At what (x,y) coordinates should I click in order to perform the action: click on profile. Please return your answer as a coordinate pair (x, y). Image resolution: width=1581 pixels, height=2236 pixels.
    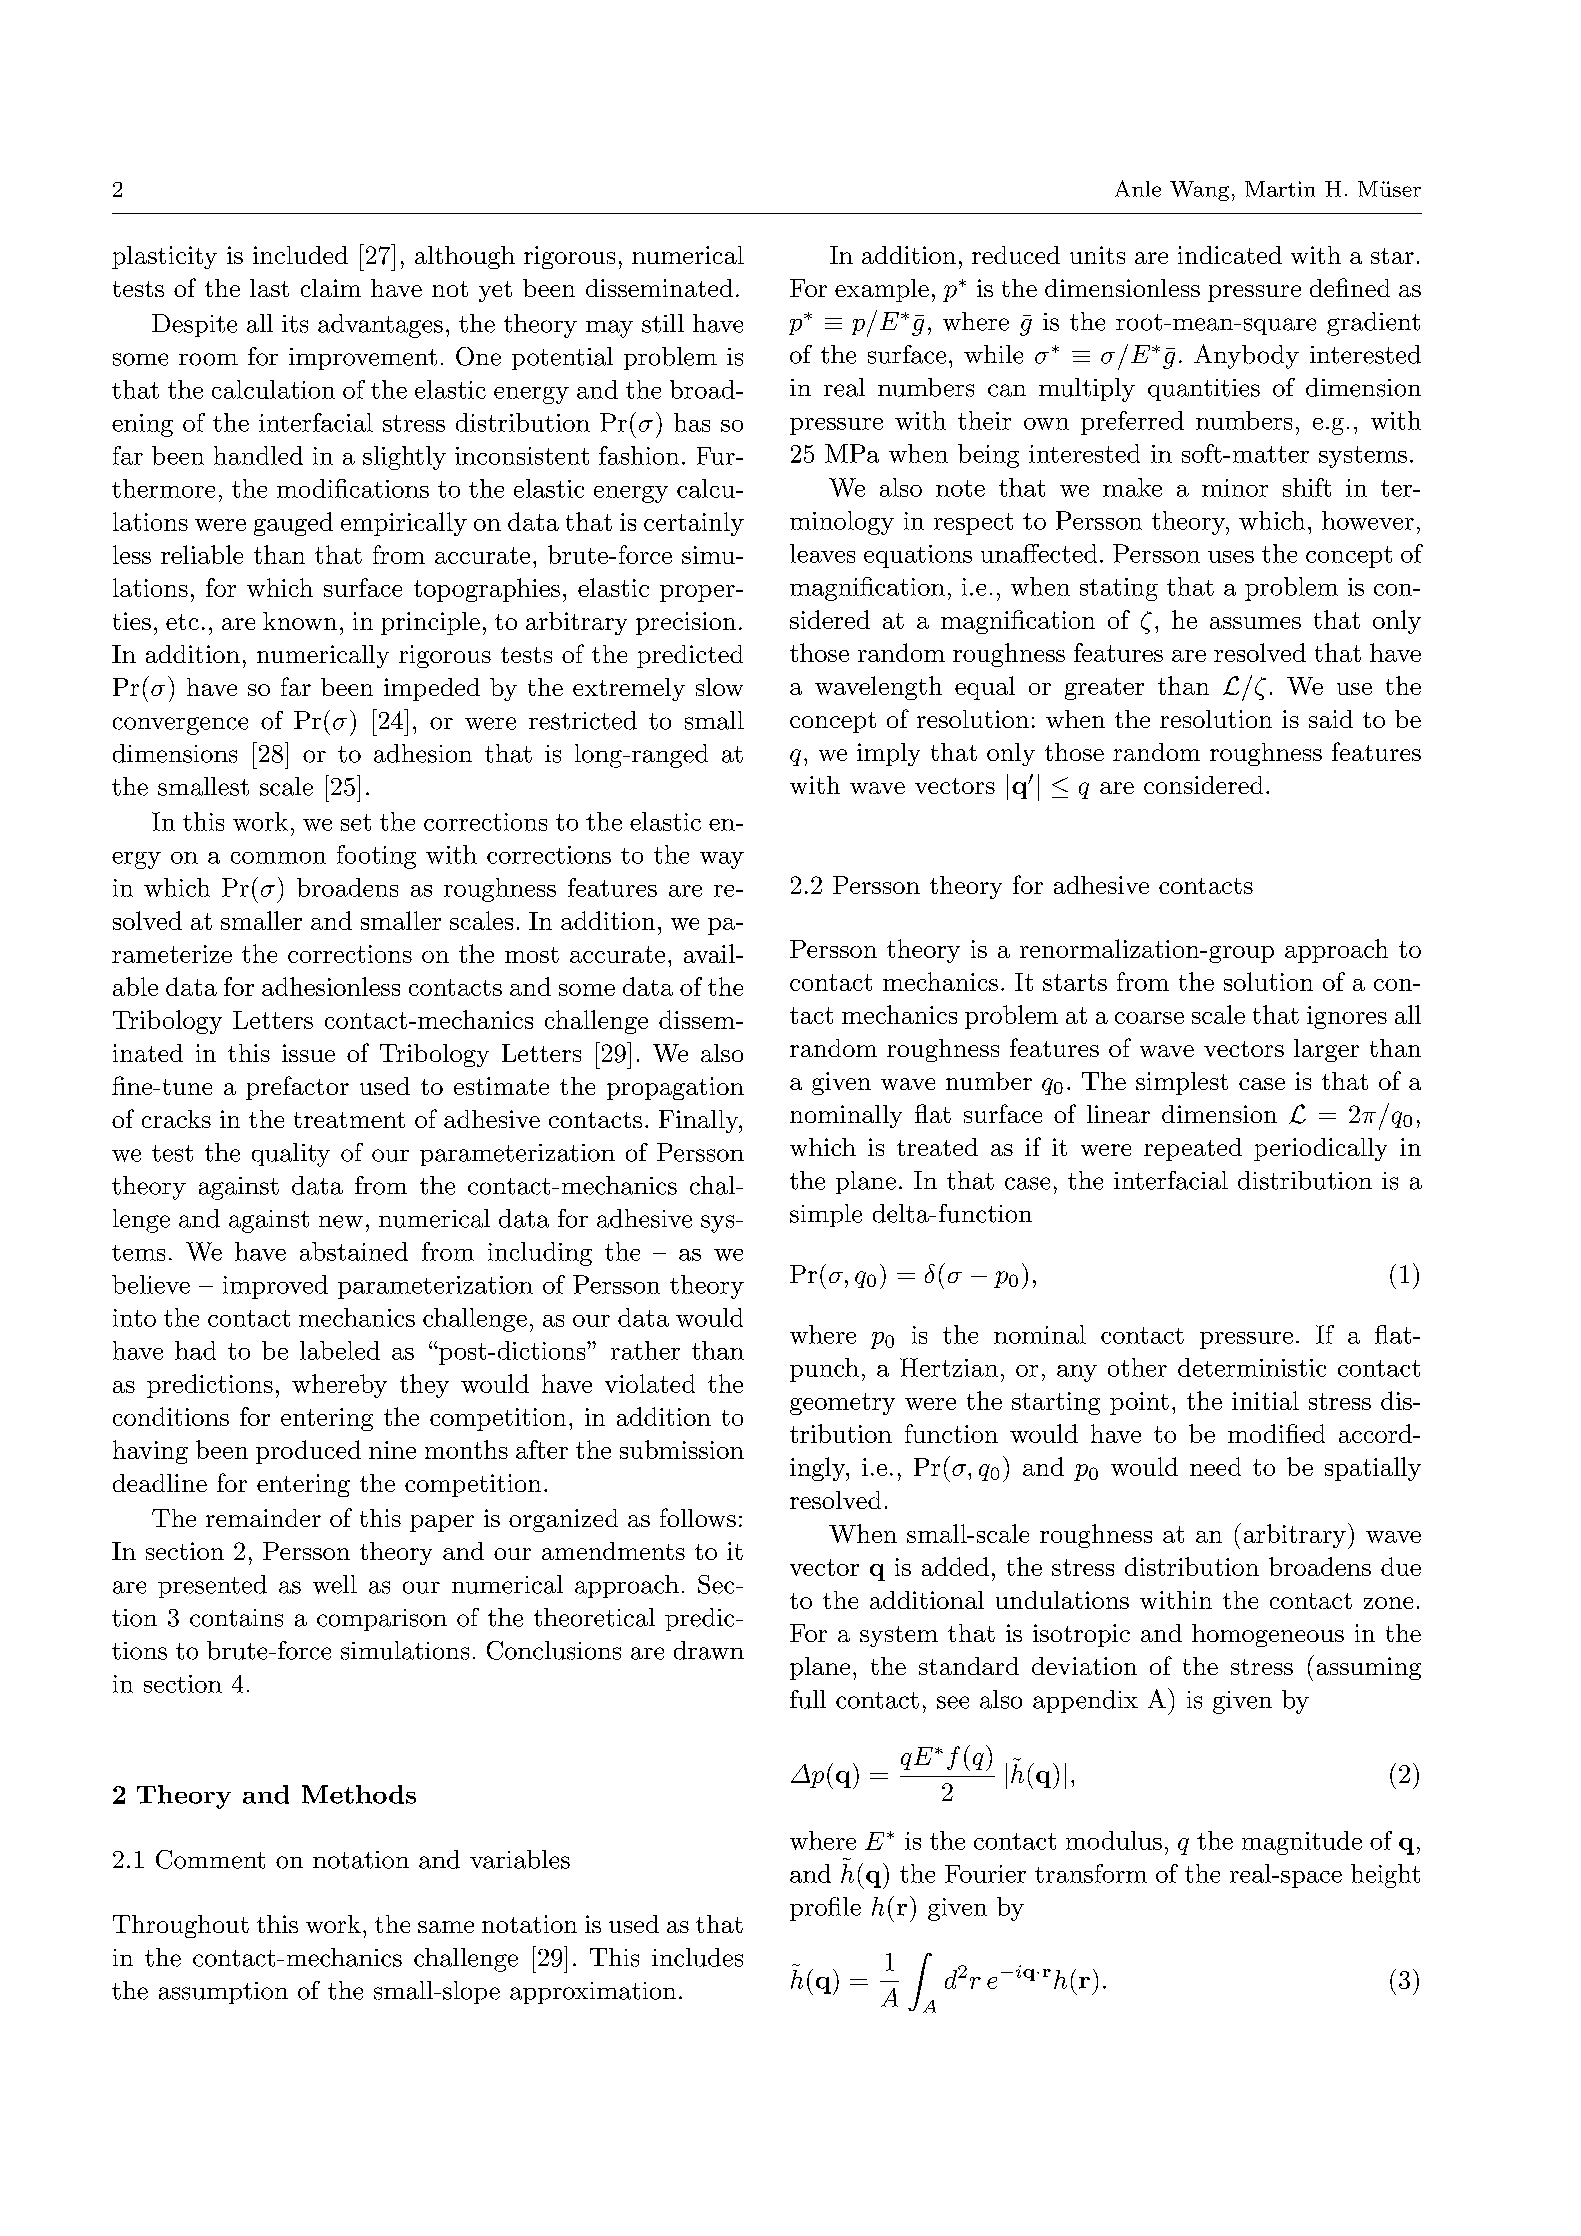
    Looking at the image, I should click on (825, 1909).
